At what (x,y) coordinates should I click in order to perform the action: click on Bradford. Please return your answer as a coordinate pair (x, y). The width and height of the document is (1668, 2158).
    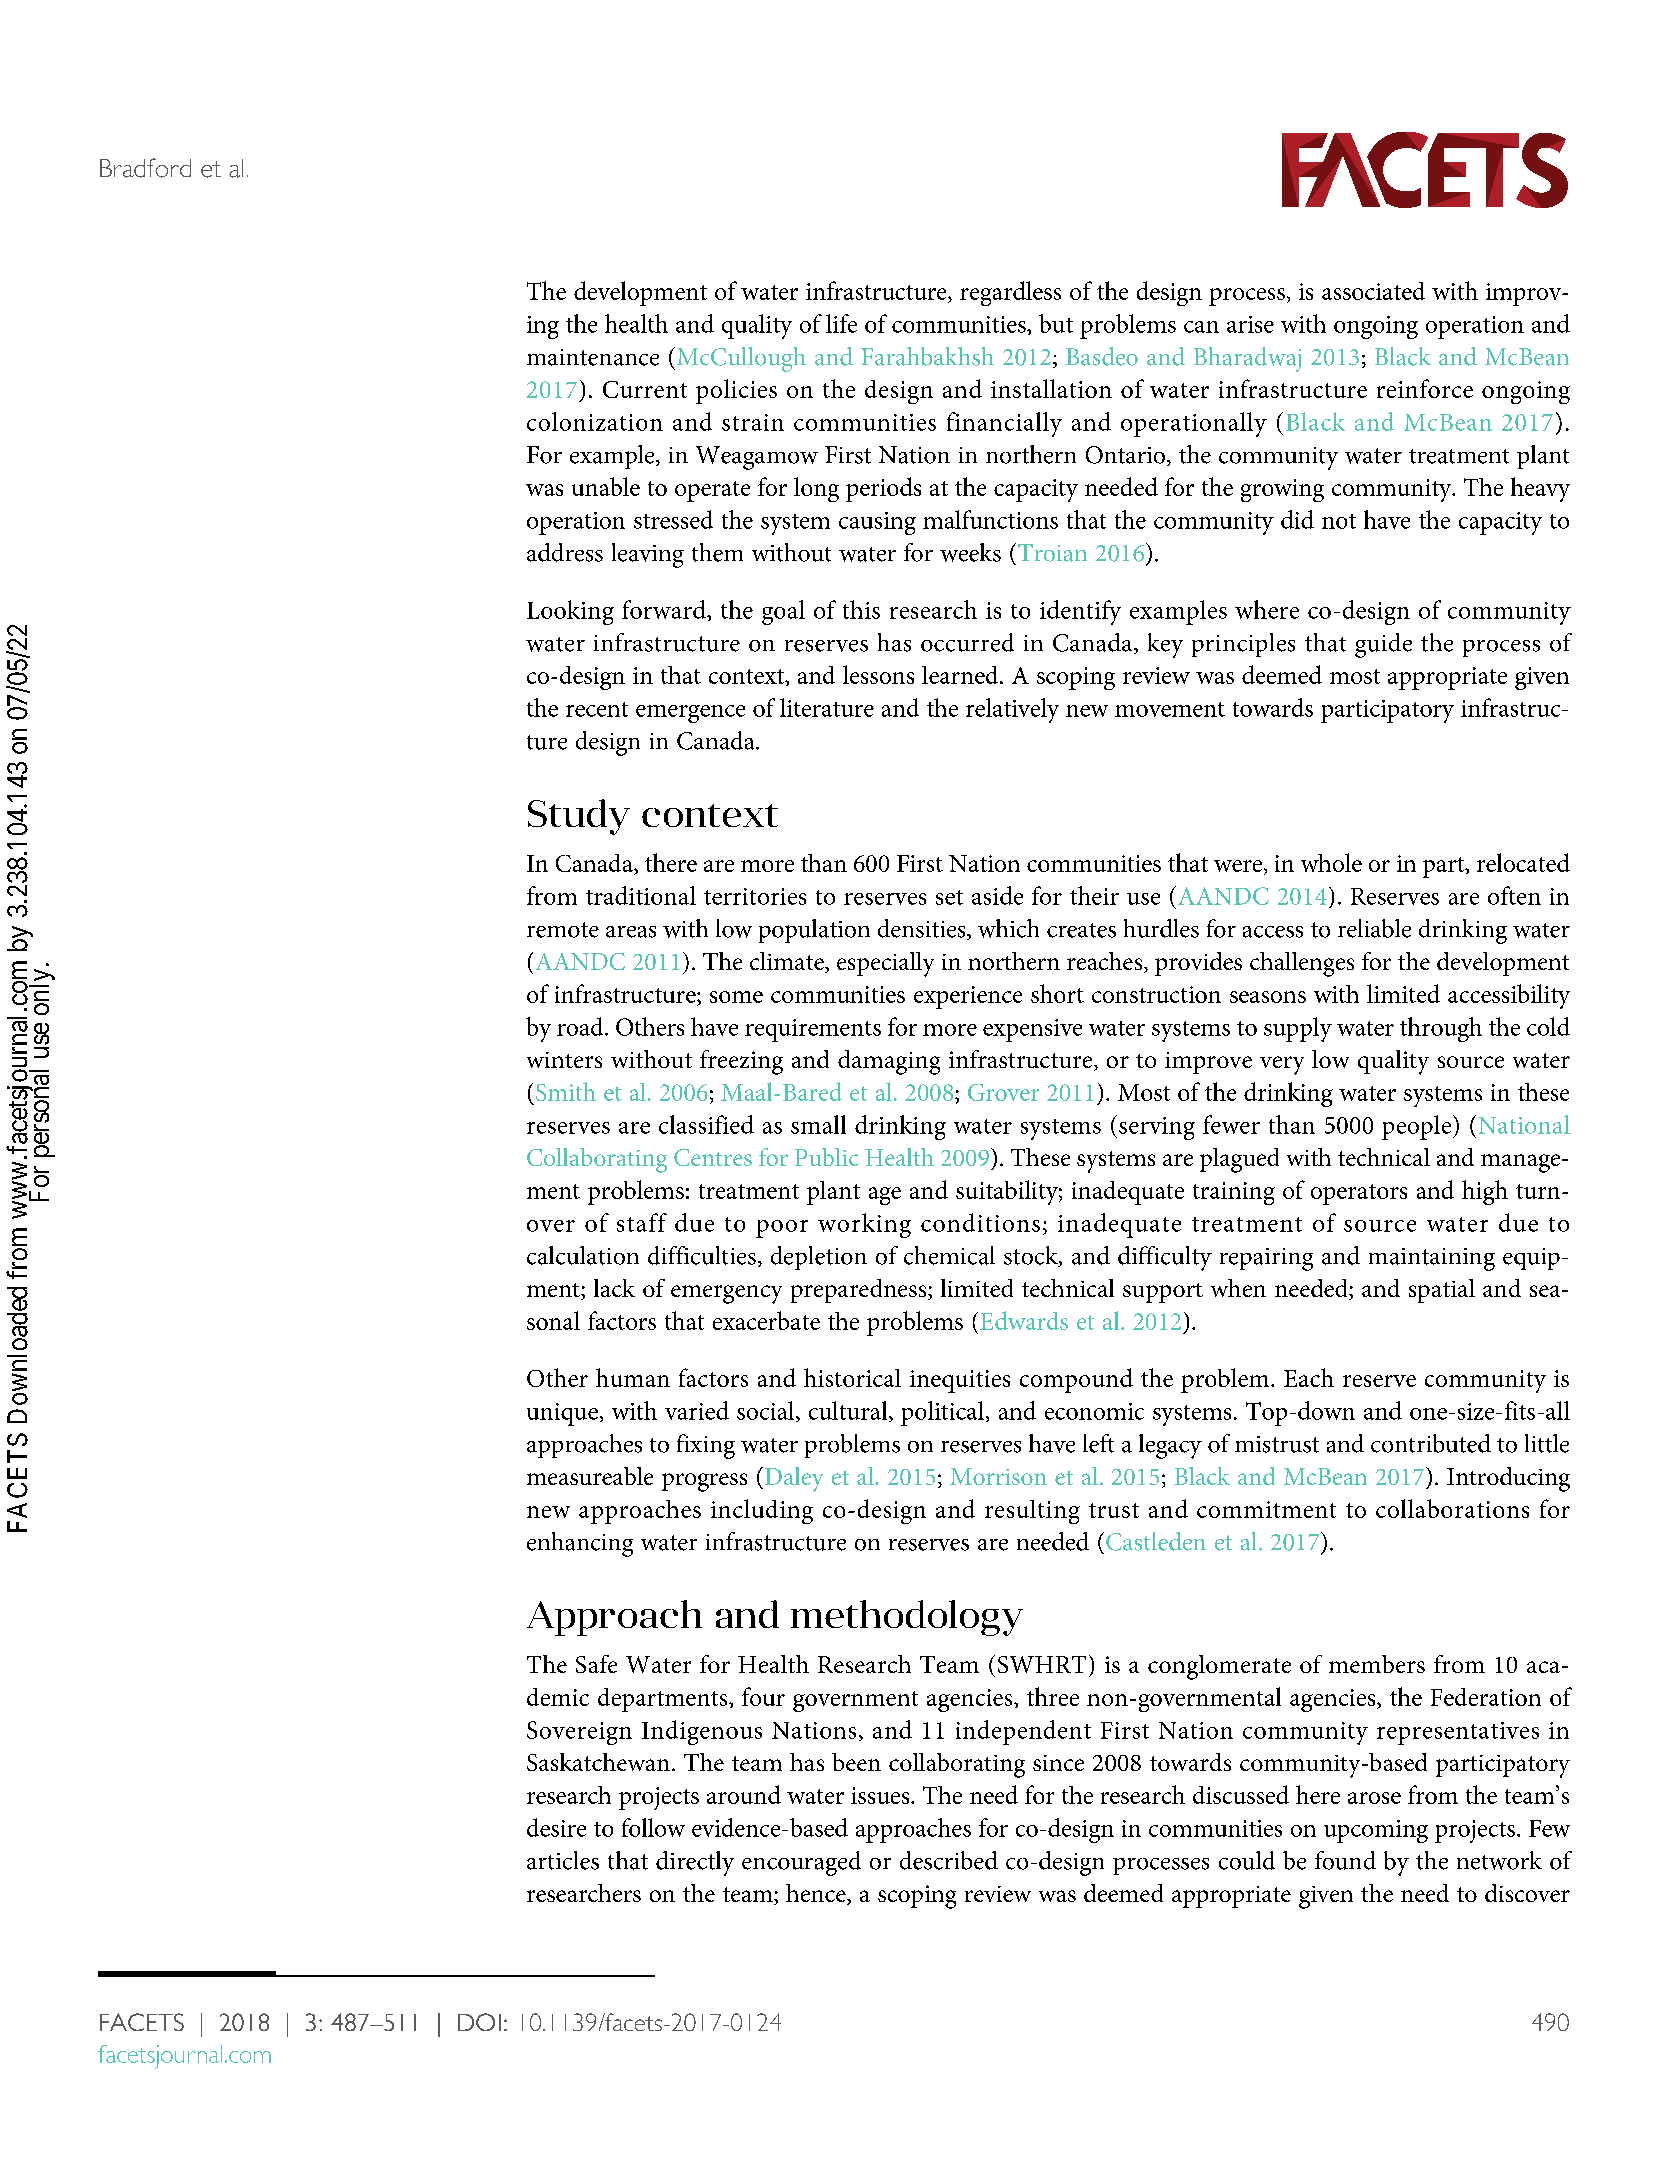
    Looking at the image, I should click on (145, 168).
